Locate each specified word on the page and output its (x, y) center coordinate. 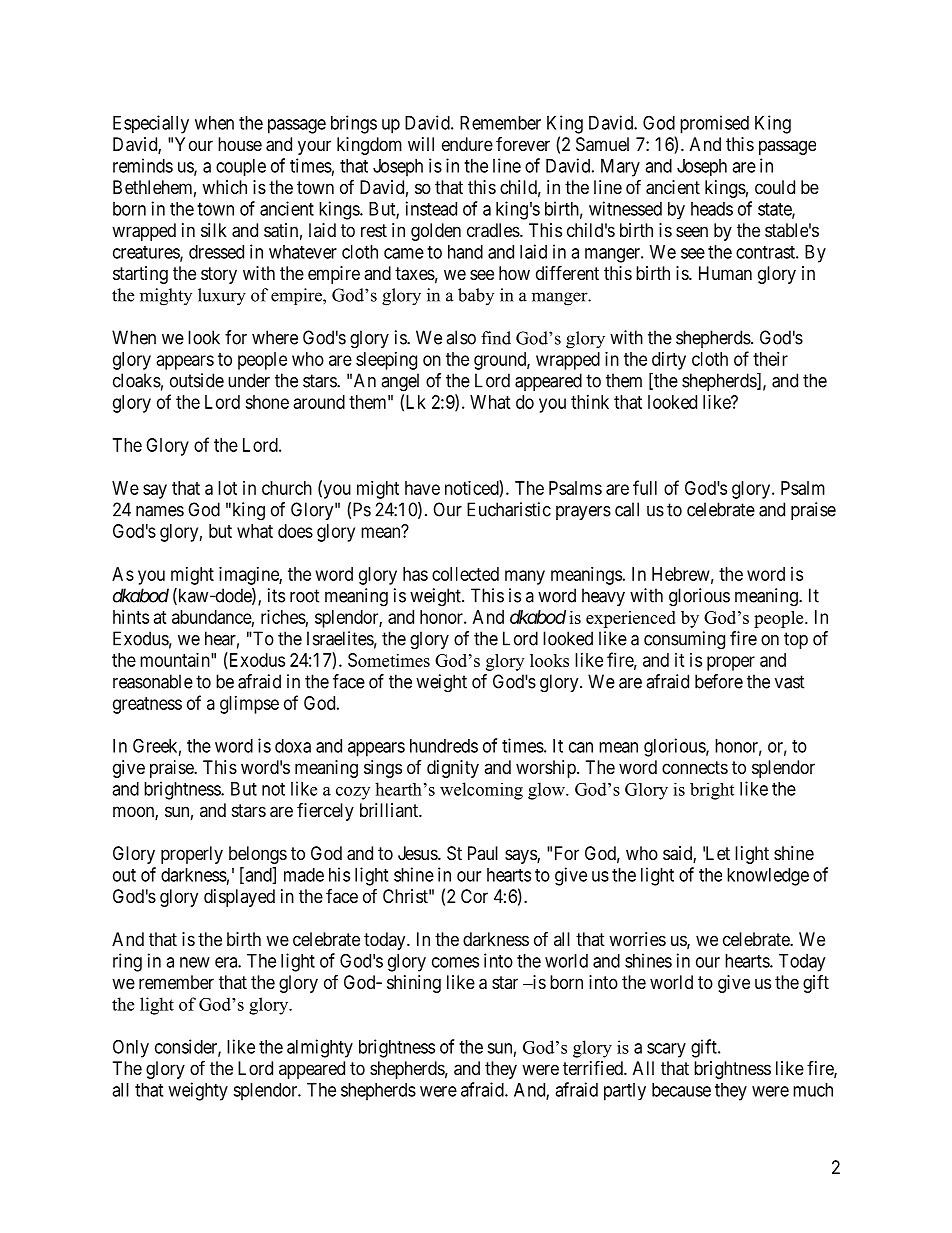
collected (465, 574)
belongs (258, 855)
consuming (684, 640)
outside (197, 380)
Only (131, 1048)
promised (714, 124)
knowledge (768, 877)
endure (467, 144)
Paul (483, 853)
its (276, 595)
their (770, 359)
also (461, 337)
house (240, 144)
